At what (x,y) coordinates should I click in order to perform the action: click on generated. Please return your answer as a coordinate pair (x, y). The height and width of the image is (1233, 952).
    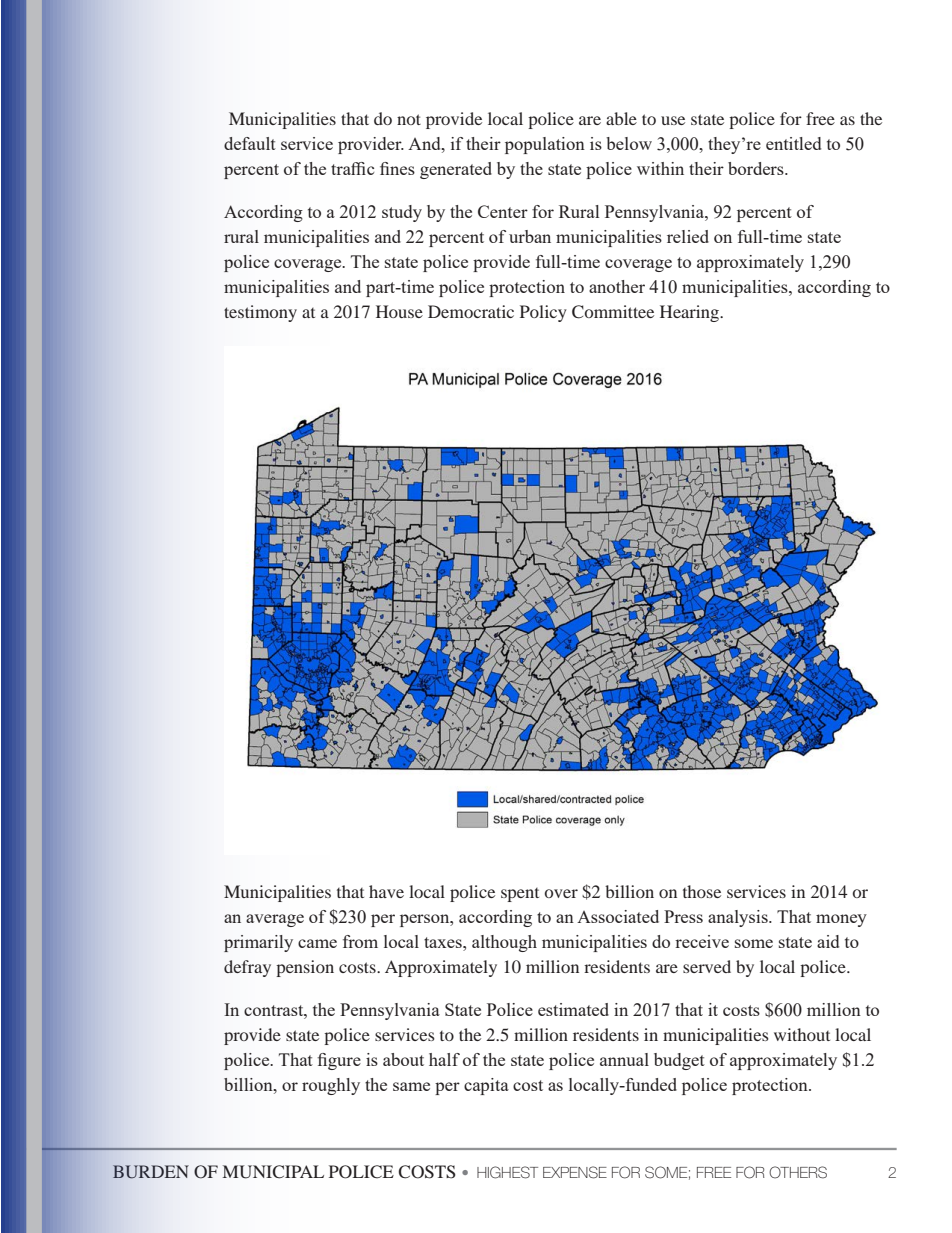
    Looking at the image, I should click on (456, 170).
